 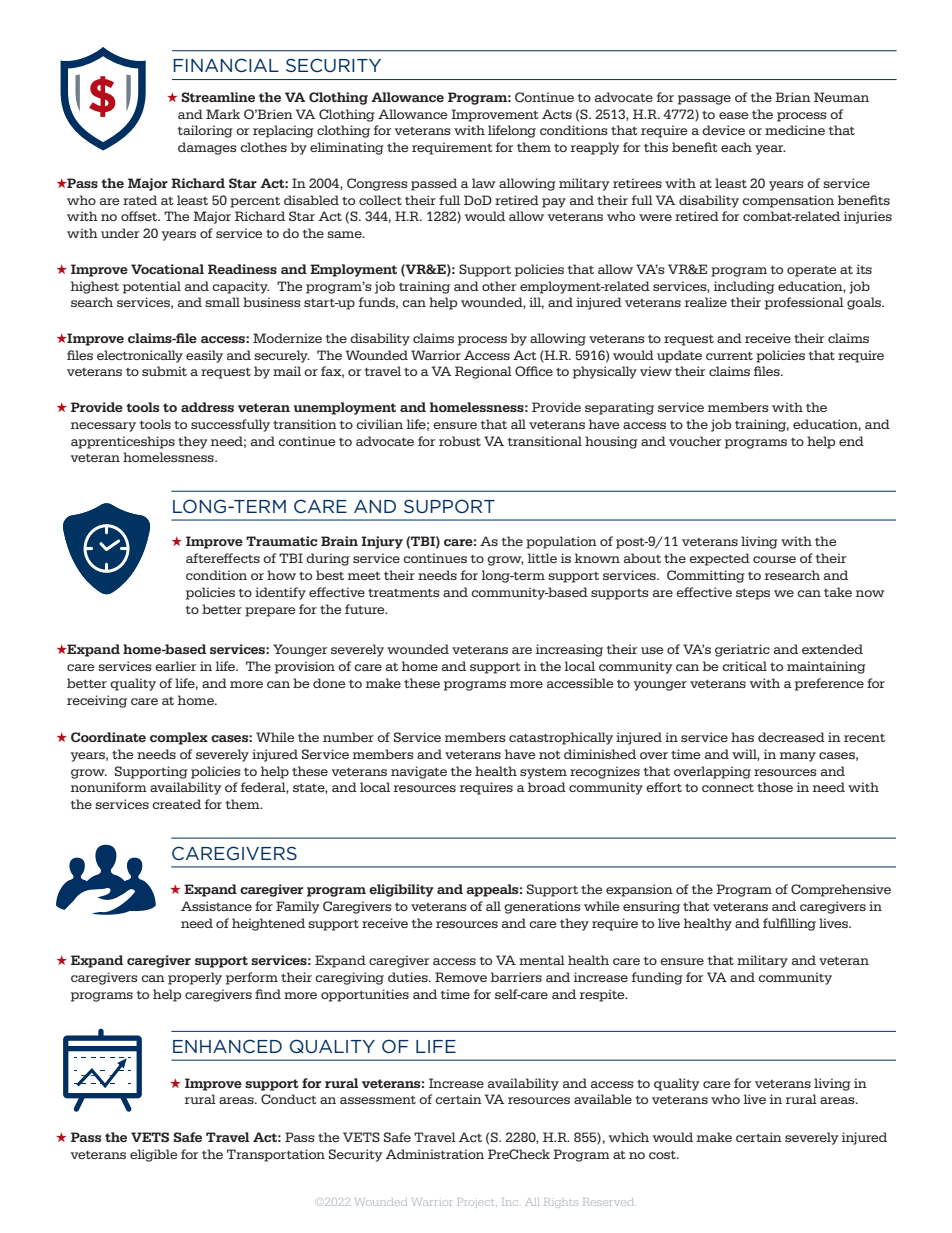 I want to click on generations, so click(x=542, y=907).
